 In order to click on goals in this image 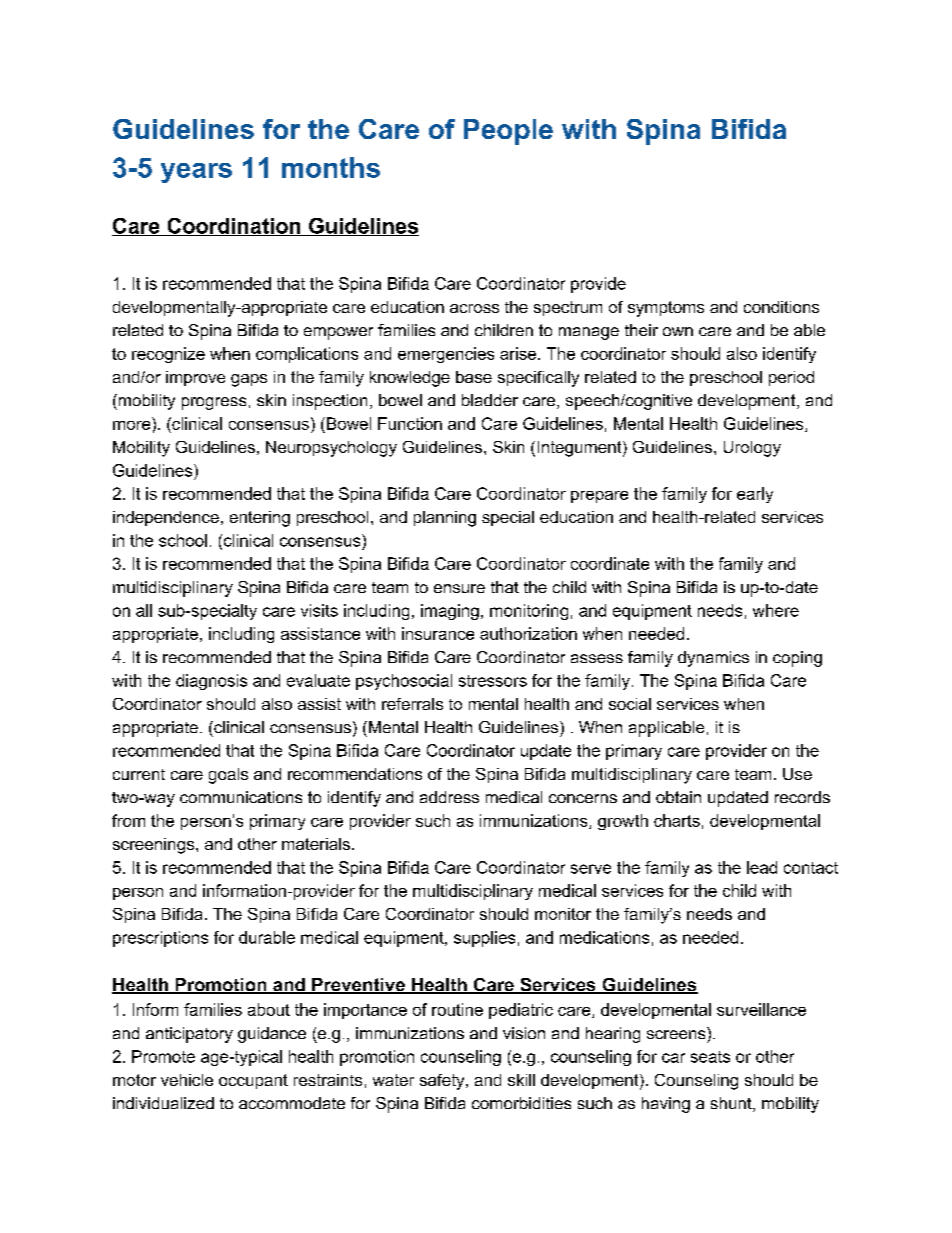, I will do `click(228, 776)`.
